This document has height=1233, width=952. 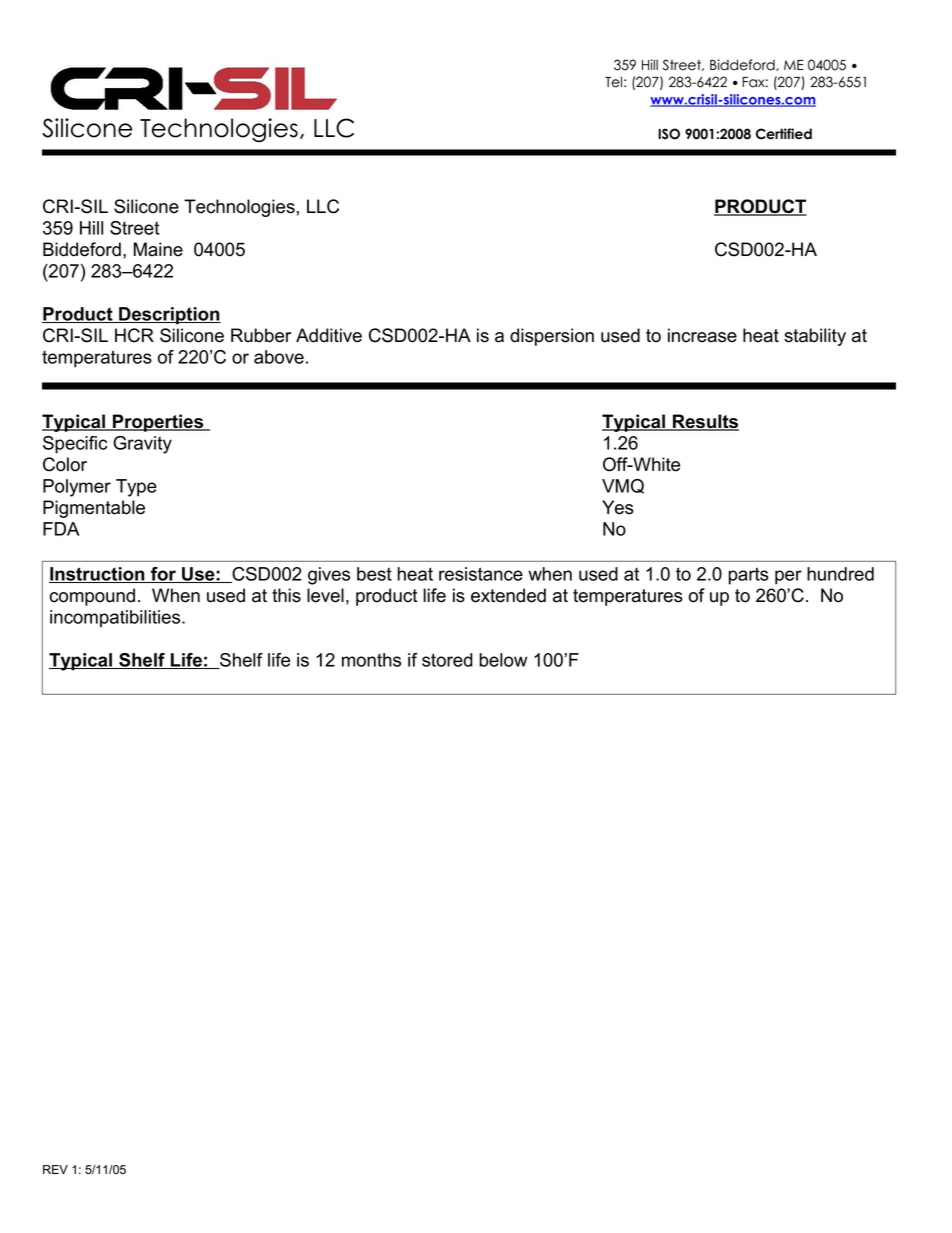 What do you see at coordinates (55, 1169) in the document?
I see `REV` at bounding box center [55, 1169].
